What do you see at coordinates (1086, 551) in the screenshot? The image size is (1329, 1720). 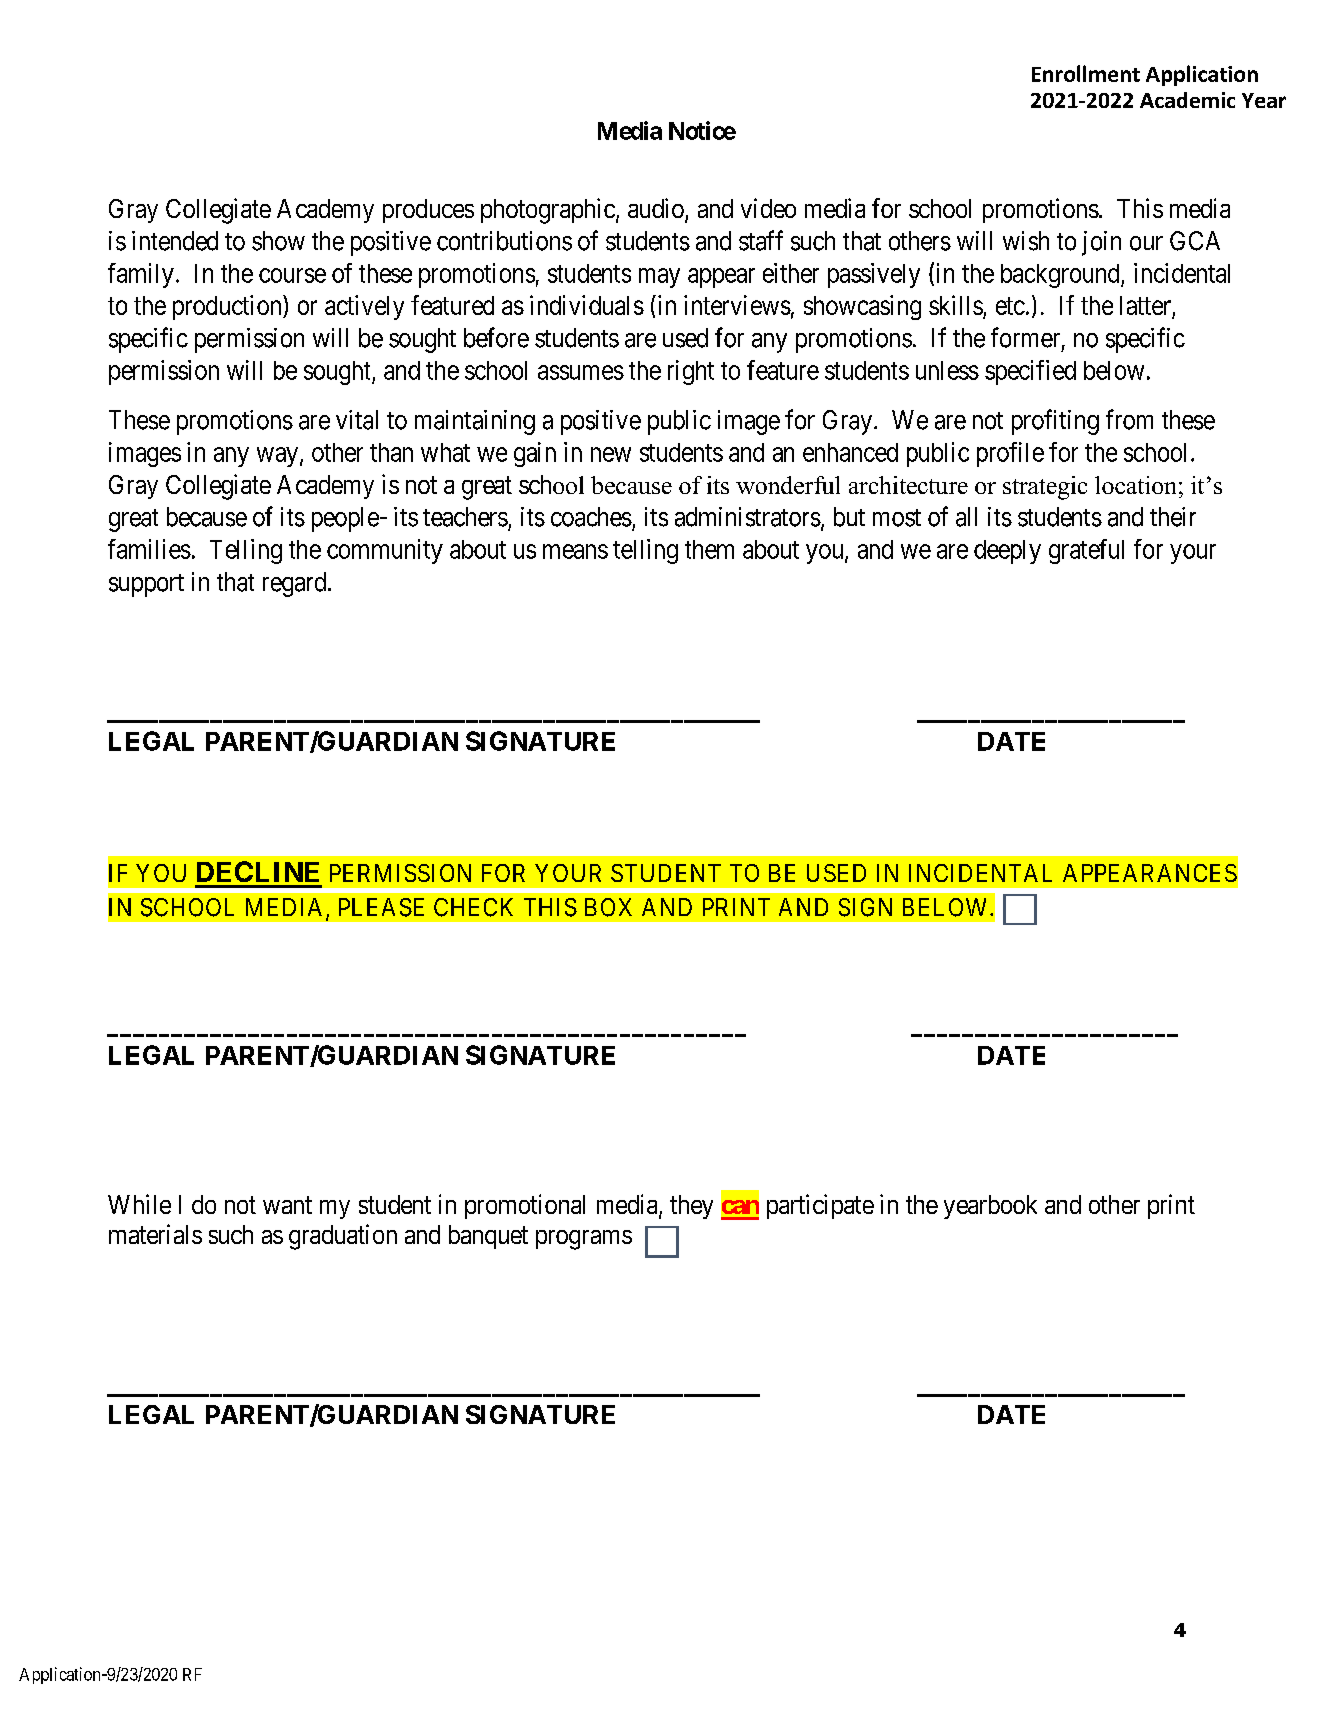 I see `grateful` at bounding box center [1086, 551].
